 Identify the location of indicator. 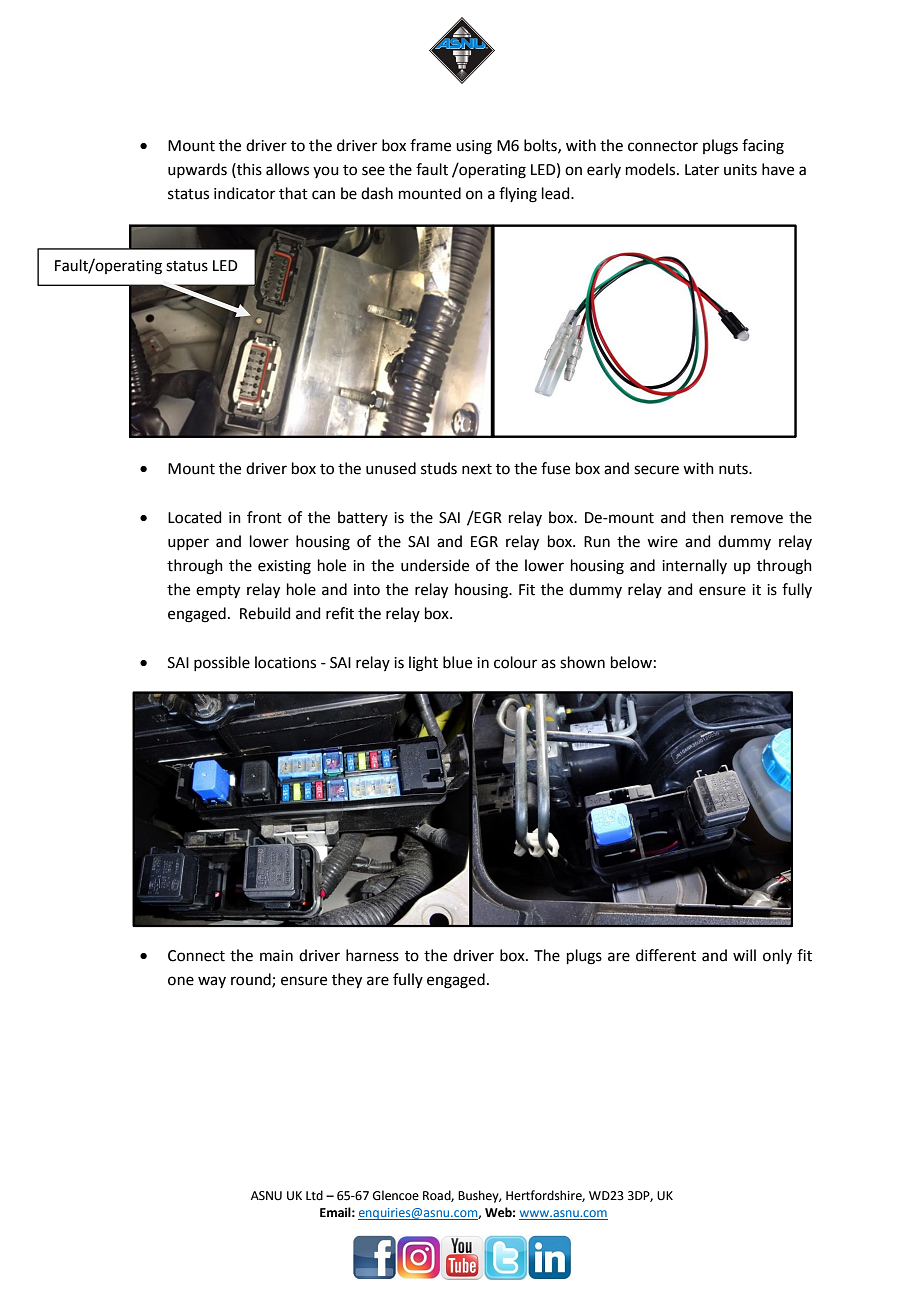
(244, 193).
